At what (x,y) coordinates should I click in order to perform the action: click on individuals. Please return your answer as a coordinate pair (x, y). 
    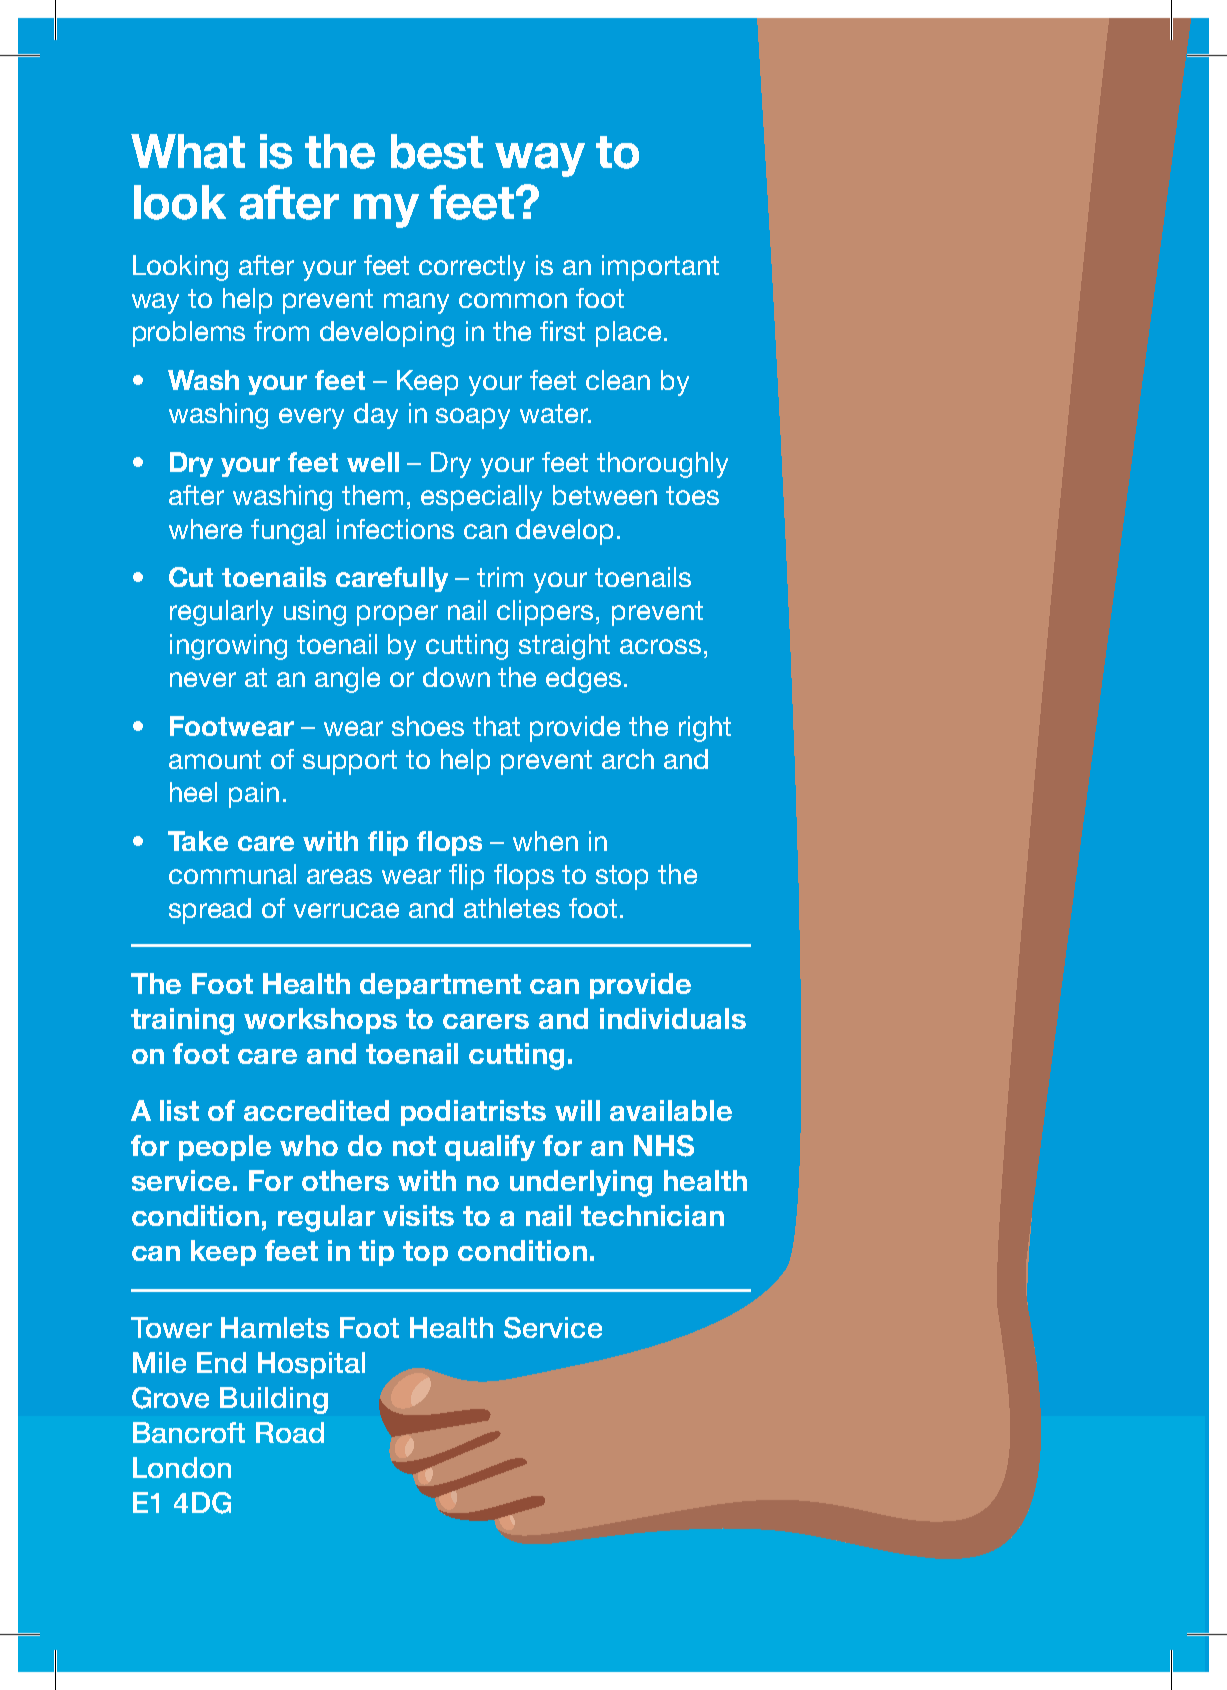
    Looking at the image, I should click on (673, 1018).
